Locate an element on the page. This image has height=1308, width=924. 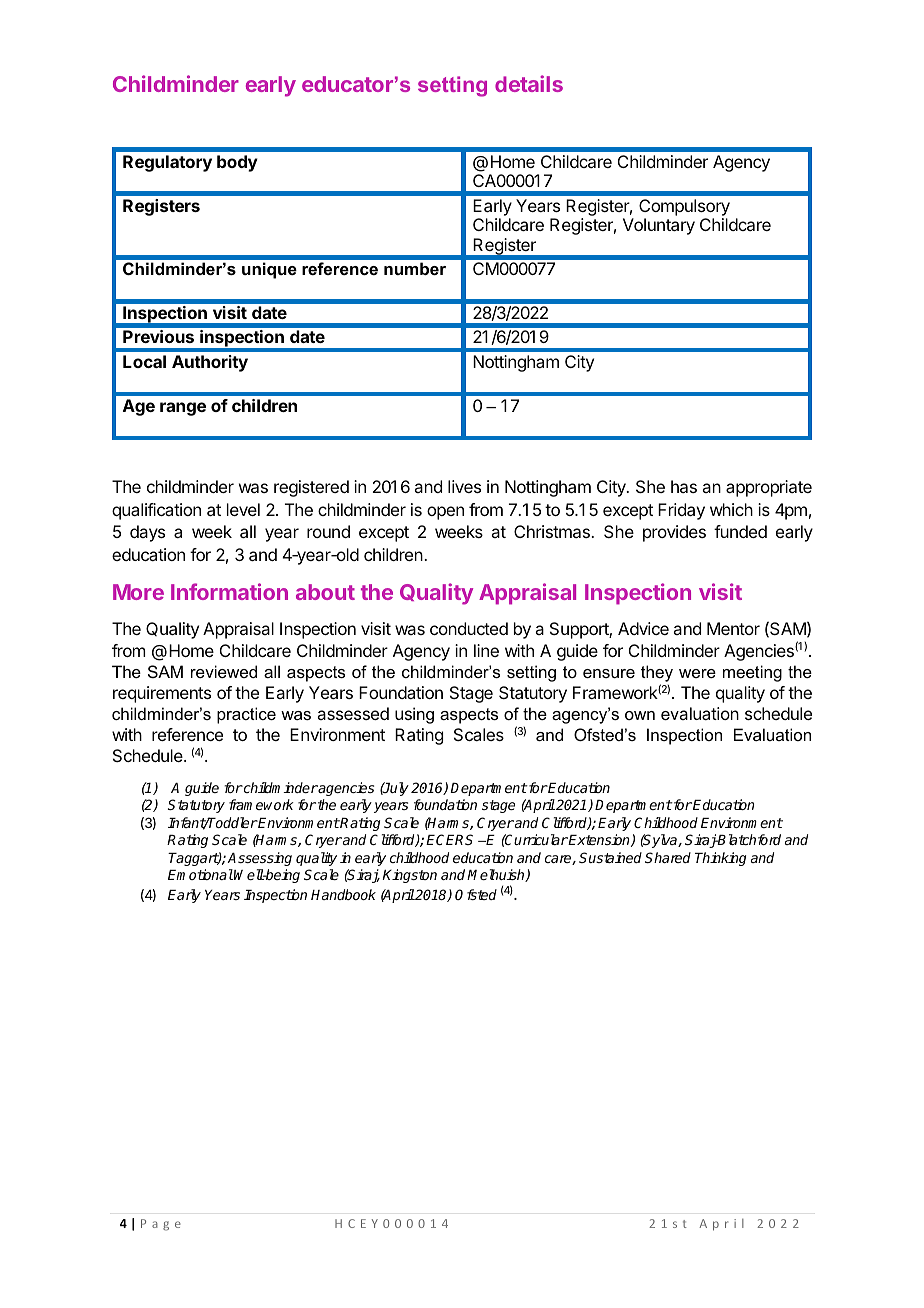
level is located at coordinates (243, 509).
